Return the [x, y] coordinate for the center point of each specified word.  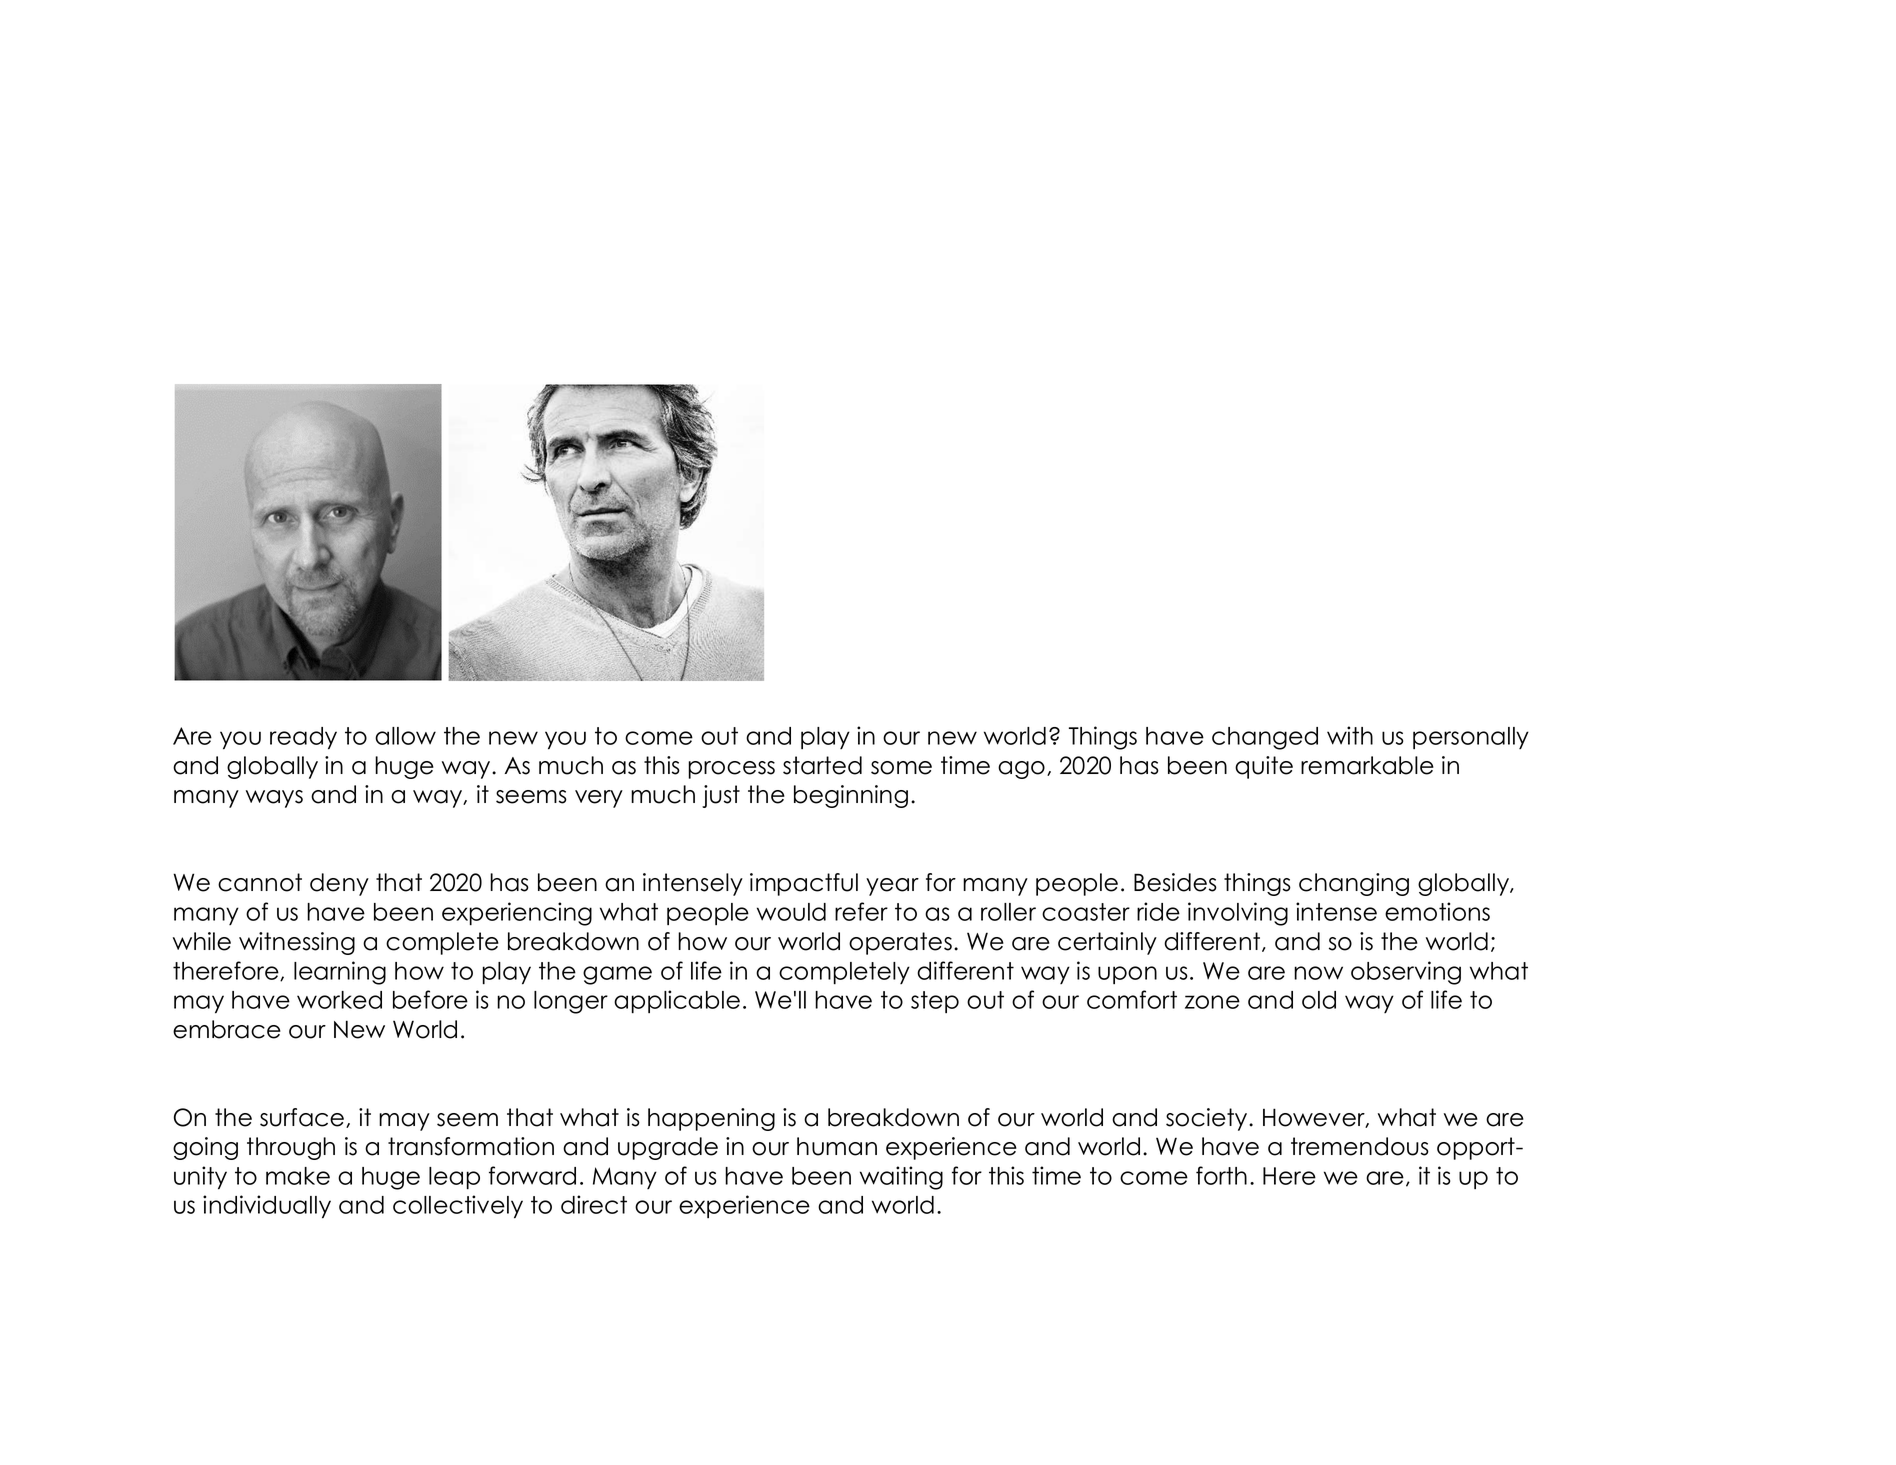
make [298, 1176]
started [822, 765]
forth [1221, 1175]
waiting [901, 1178]
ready [303, 738]
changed [1265, 738]
